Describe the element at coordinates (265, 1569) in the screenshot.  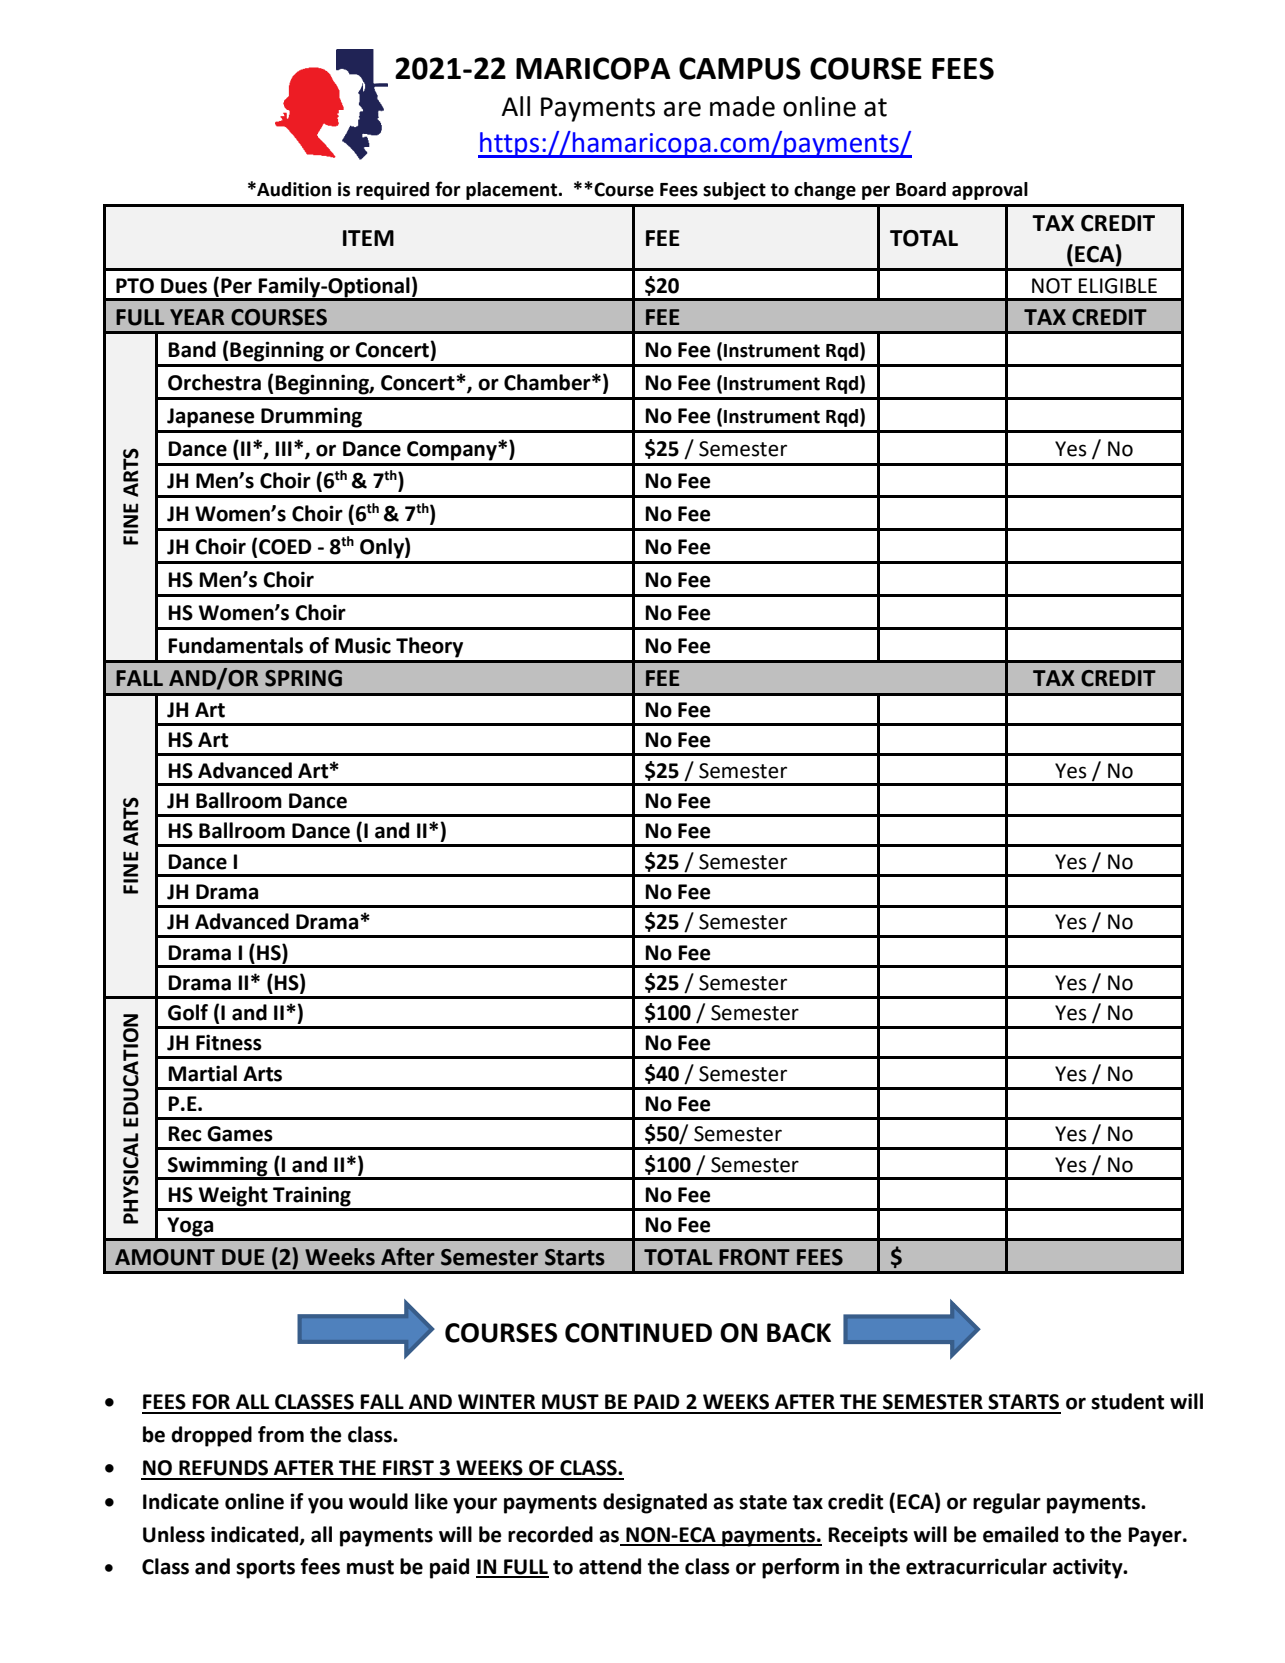
I see `sports` at that location.
